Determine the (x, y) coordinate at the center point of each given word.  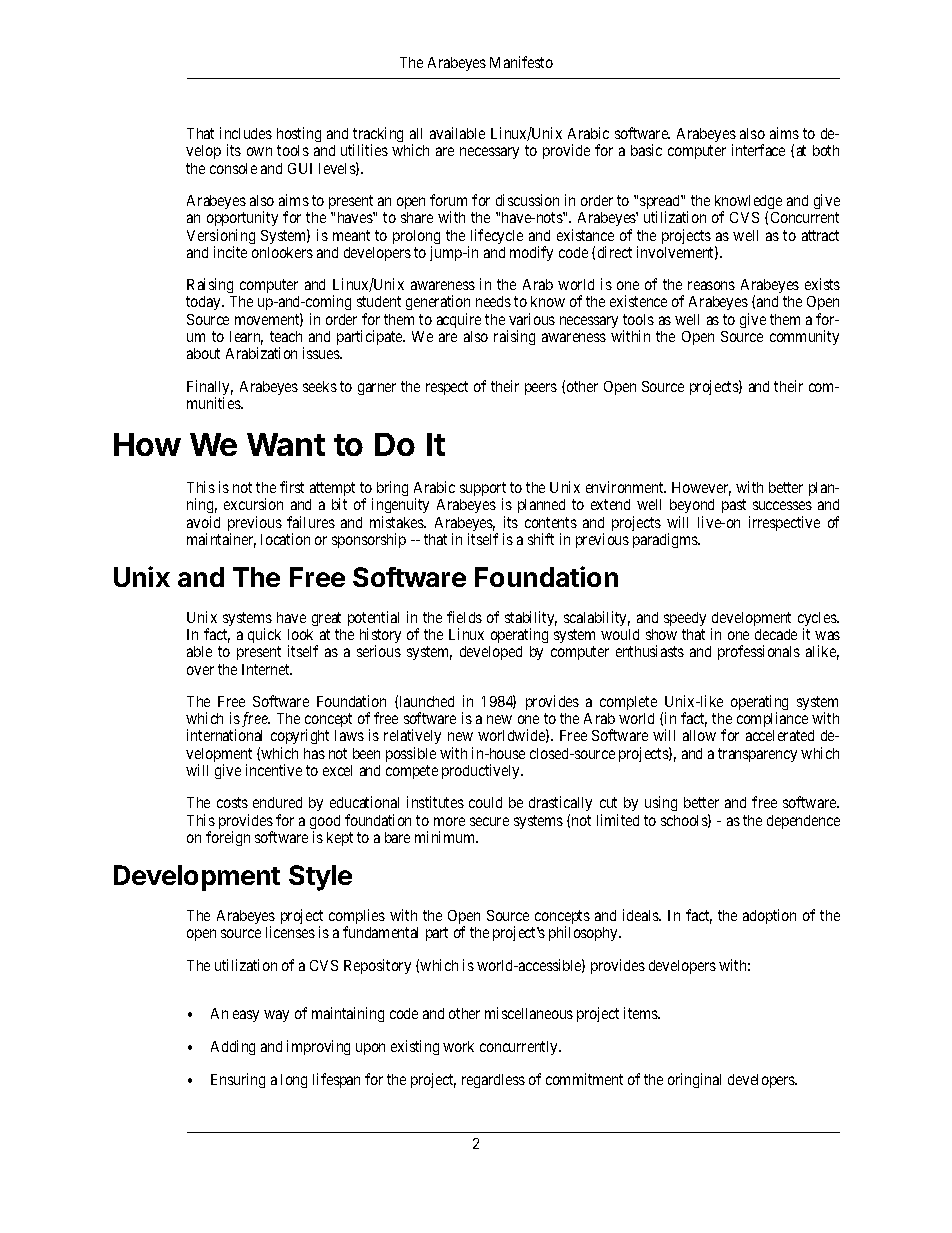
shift (541, 539)
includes (246, 133)
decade (776, 634)
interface (758, 150)
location (285, 539)
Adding (233, 1047)
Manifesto (521, 62)
